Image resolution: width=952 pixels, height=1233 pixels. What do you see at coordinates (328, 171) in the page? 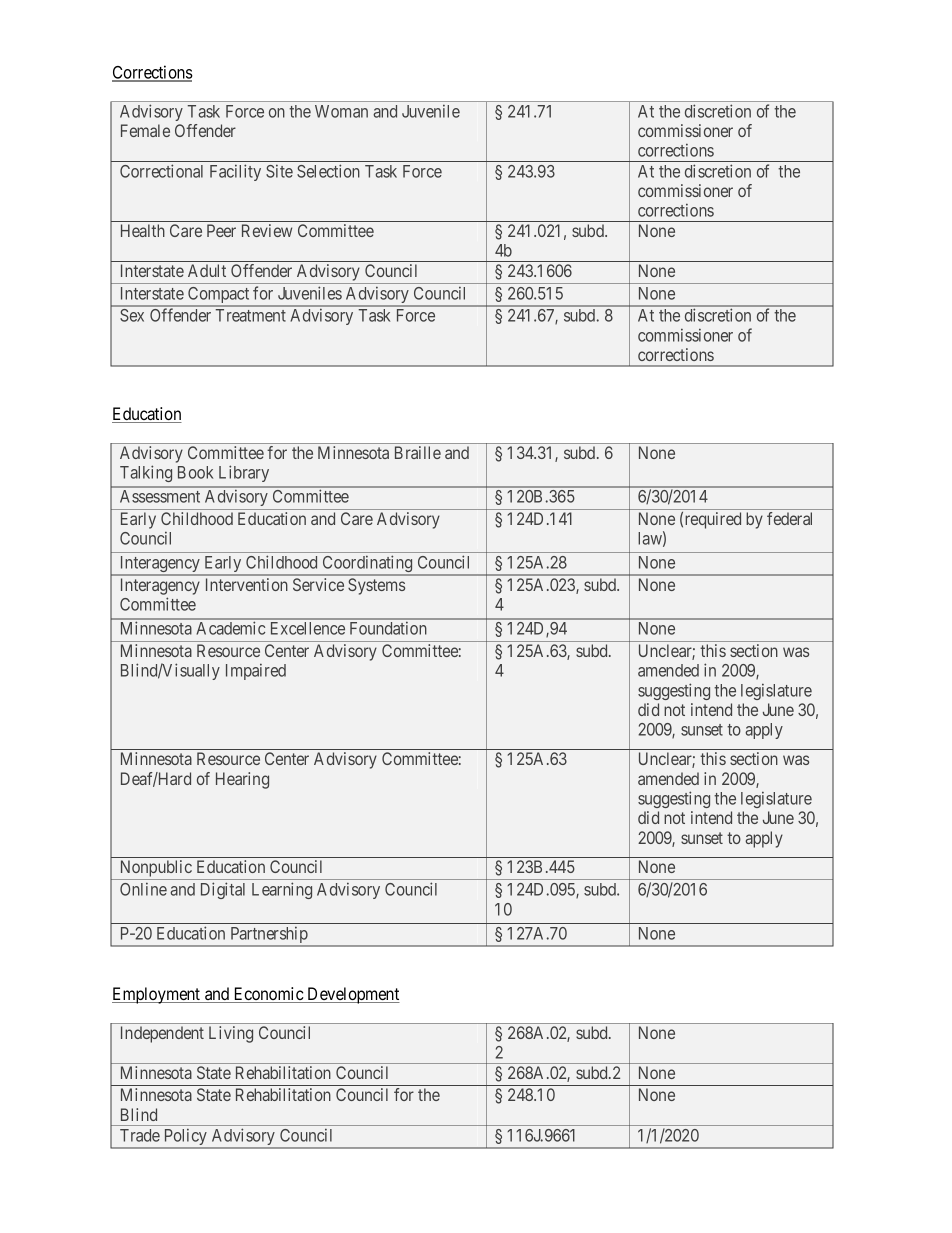
I see `Selection` at bounding box center [328, 171].
